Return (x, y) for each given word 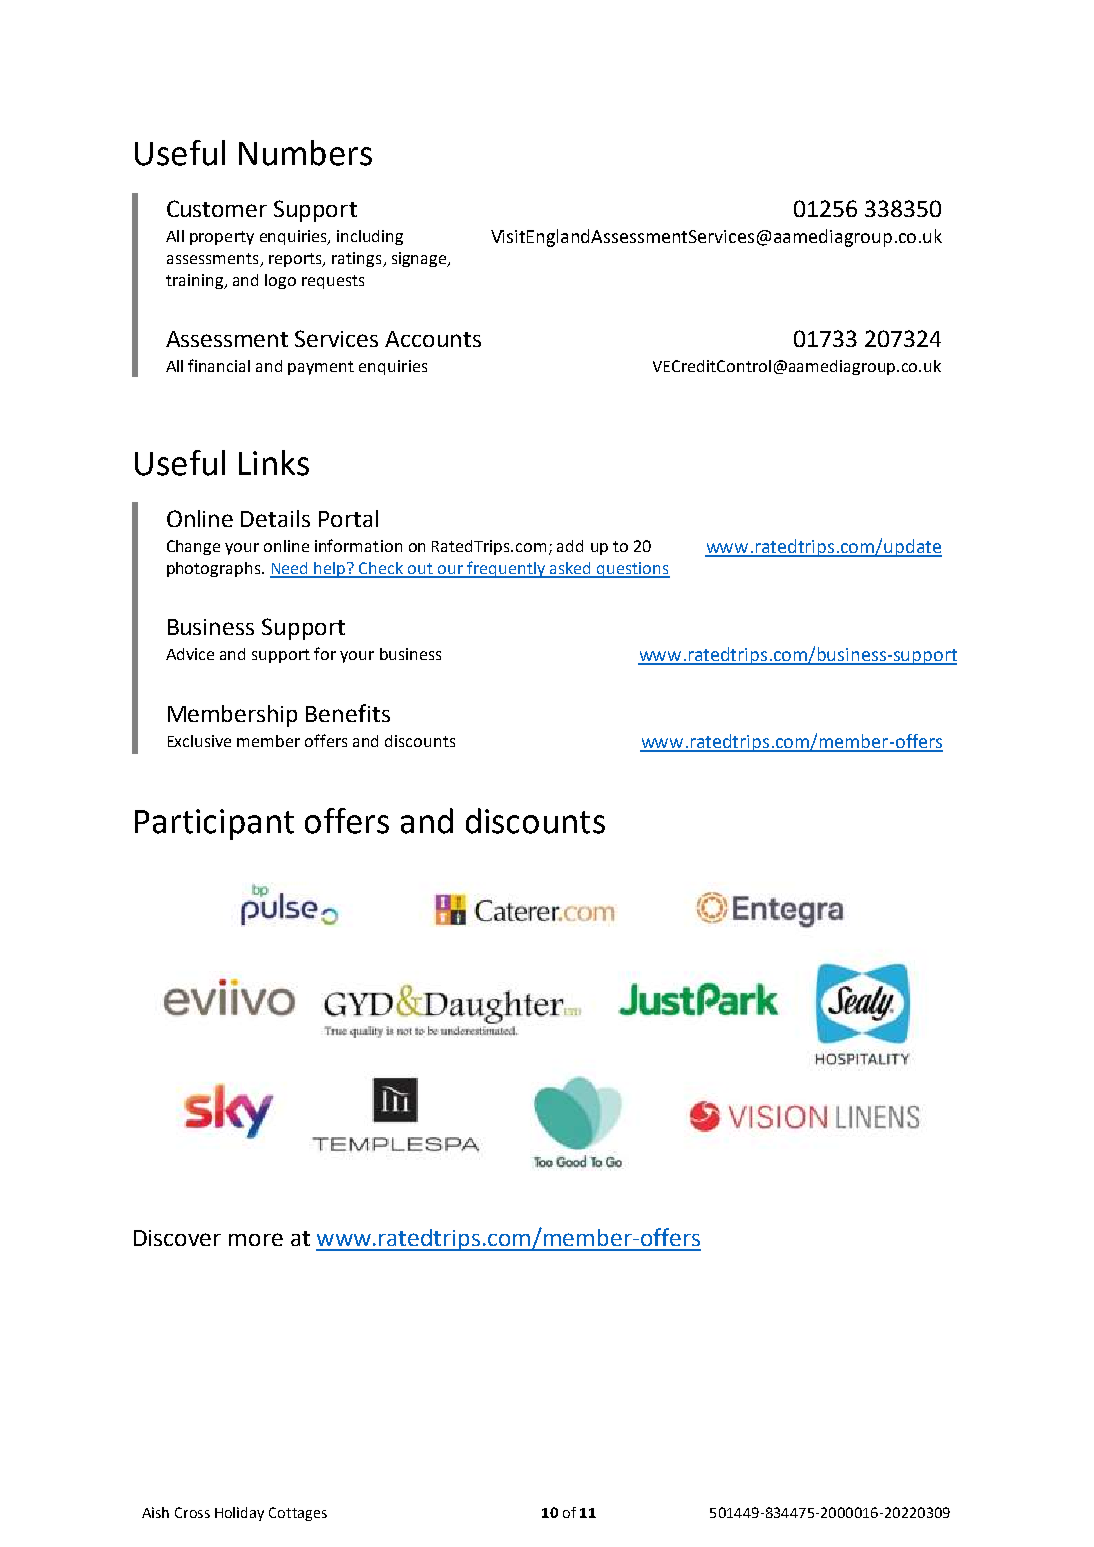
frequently (506, 569)
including (370, 237)
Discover (177, 1238)
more (256, 1239)
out (420, 570)
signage (420, 259)
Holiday (239, 1514)
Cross (192, 1512)
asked (571, 569)
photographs (215, 569)
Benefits (348, 713)
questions (632, 570)
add (570, 546)
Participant (214, 824)
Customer (217, 208)
